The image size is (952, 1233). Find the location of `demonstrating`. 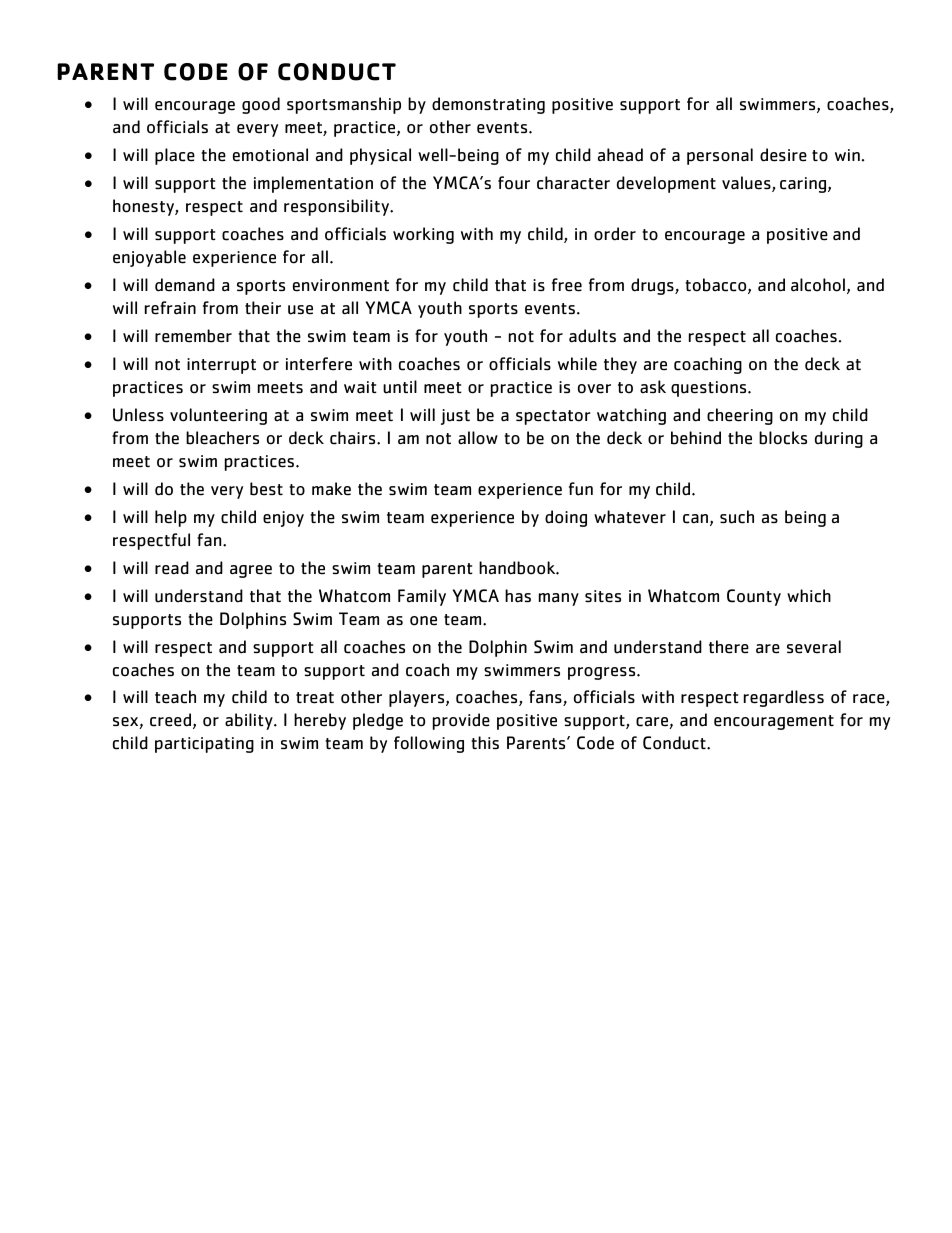

demonstrating is located at coordinates (488, 105).
